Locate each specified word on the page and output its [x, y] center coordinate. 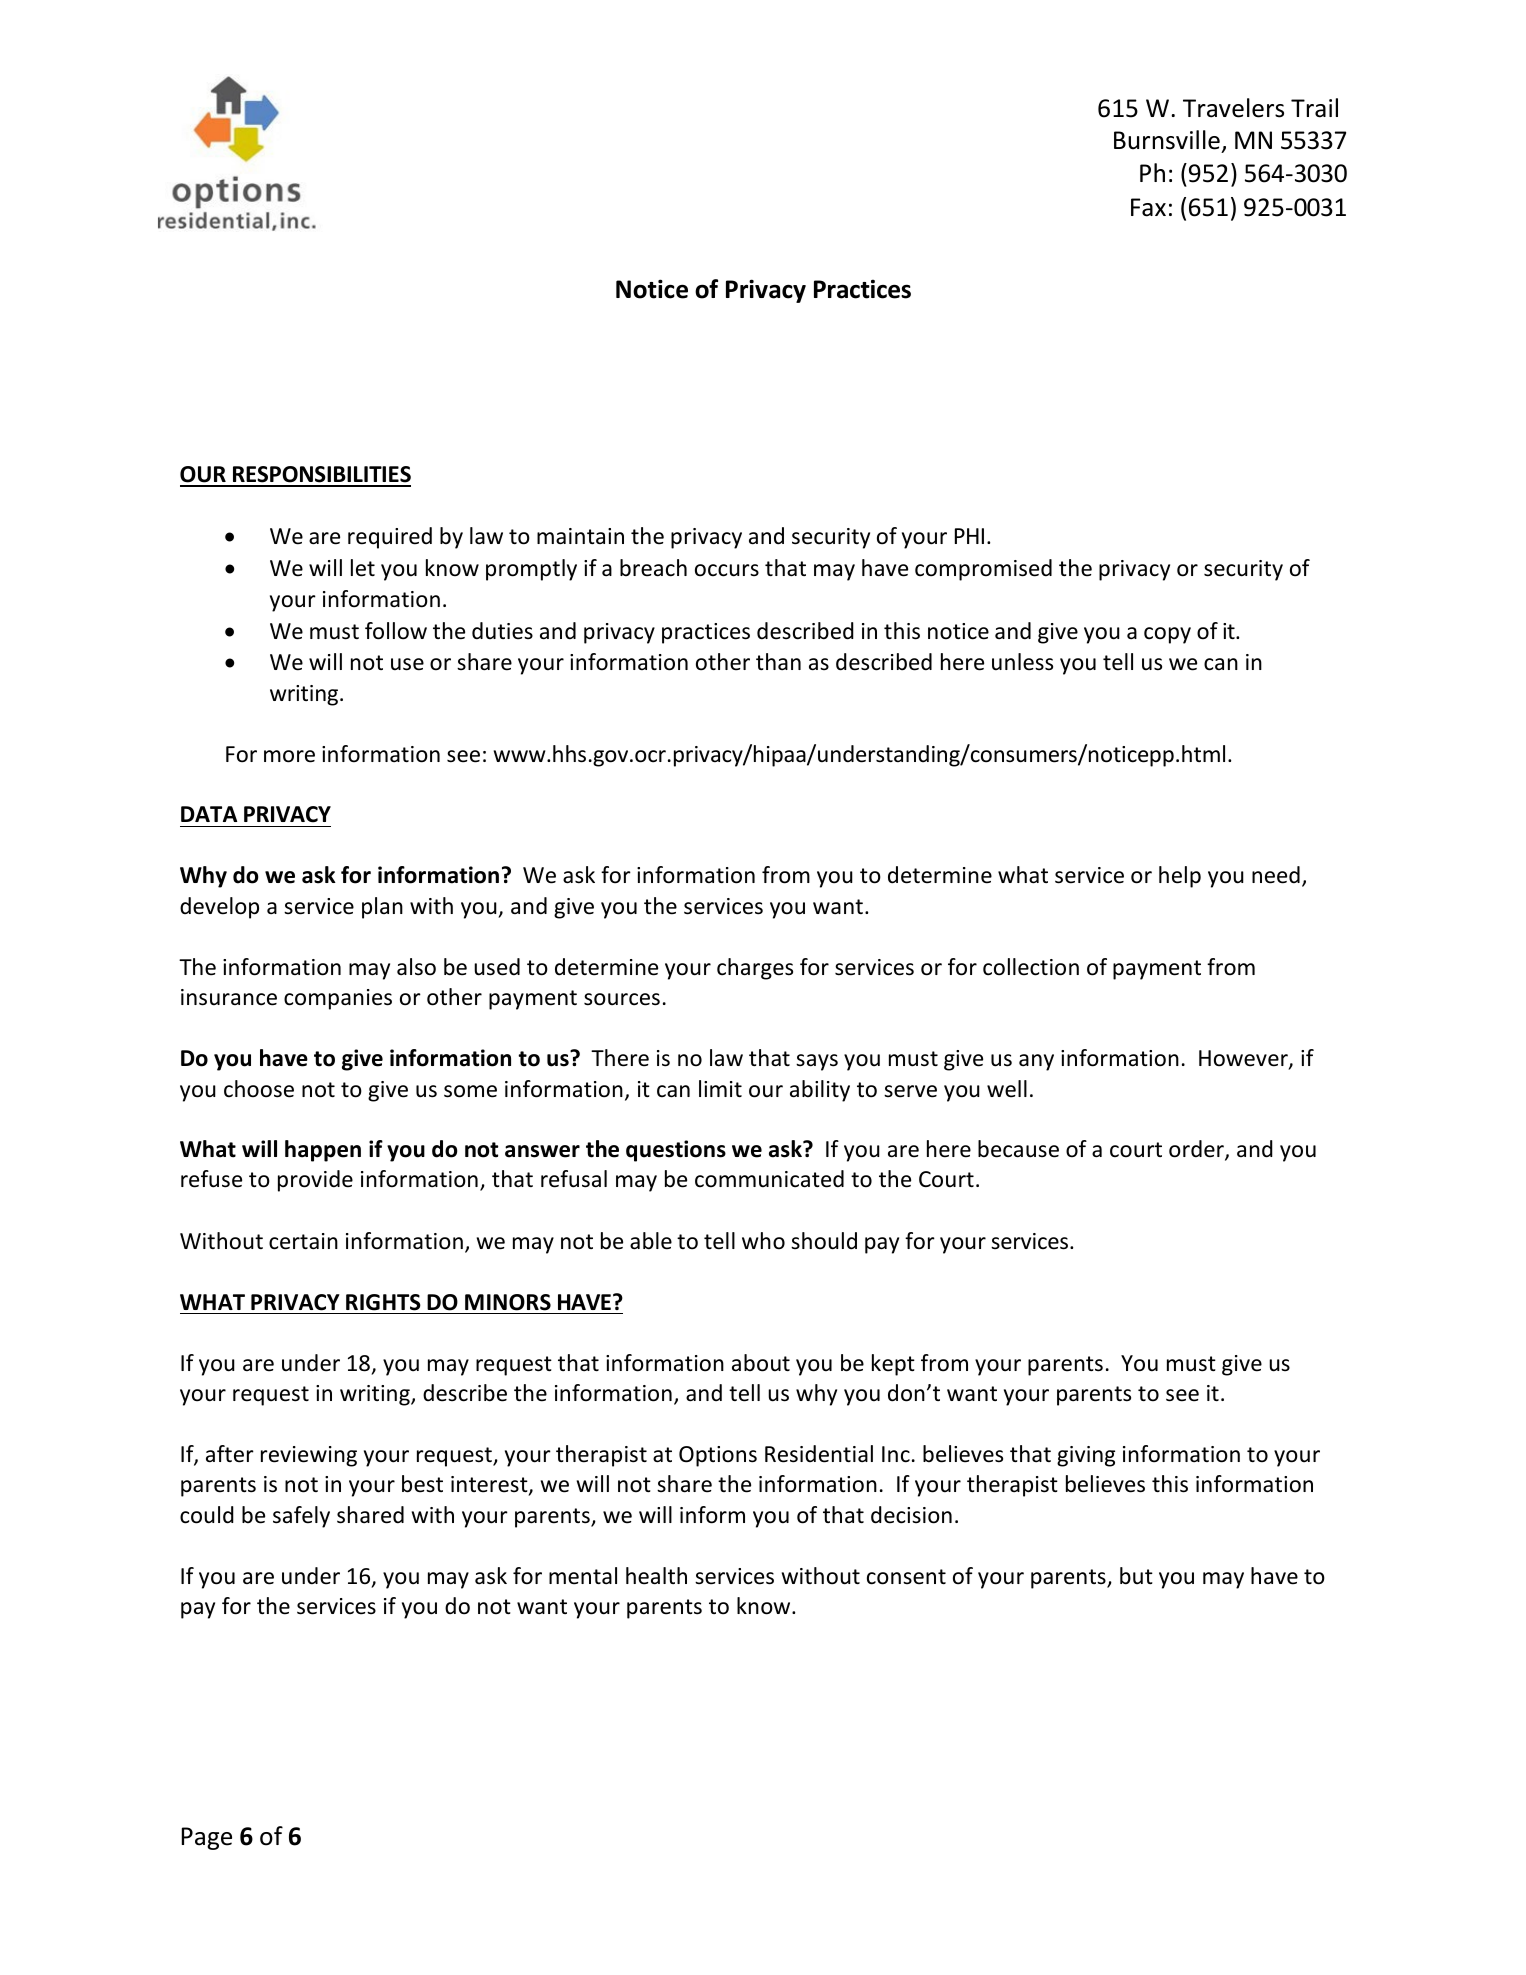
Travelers [1233, 108]
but [1136, 1576]
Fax [1148, 207]
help [1180, 877]
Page [207, 1838]
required [390, 538]
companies [338, 999]
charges [755, 969]
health [656, 1576]
